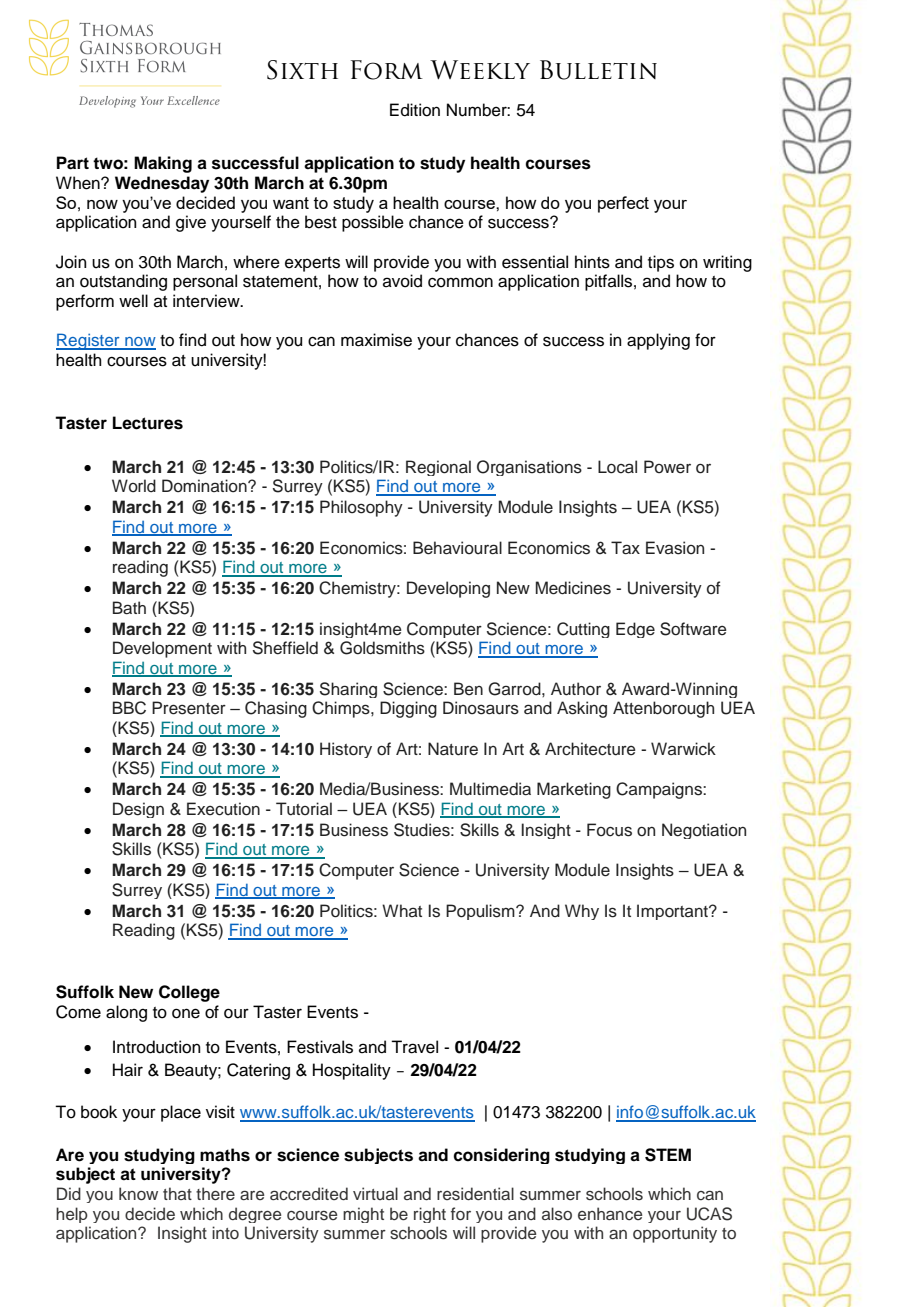  I want to click on Focus, so click(609, 830).
